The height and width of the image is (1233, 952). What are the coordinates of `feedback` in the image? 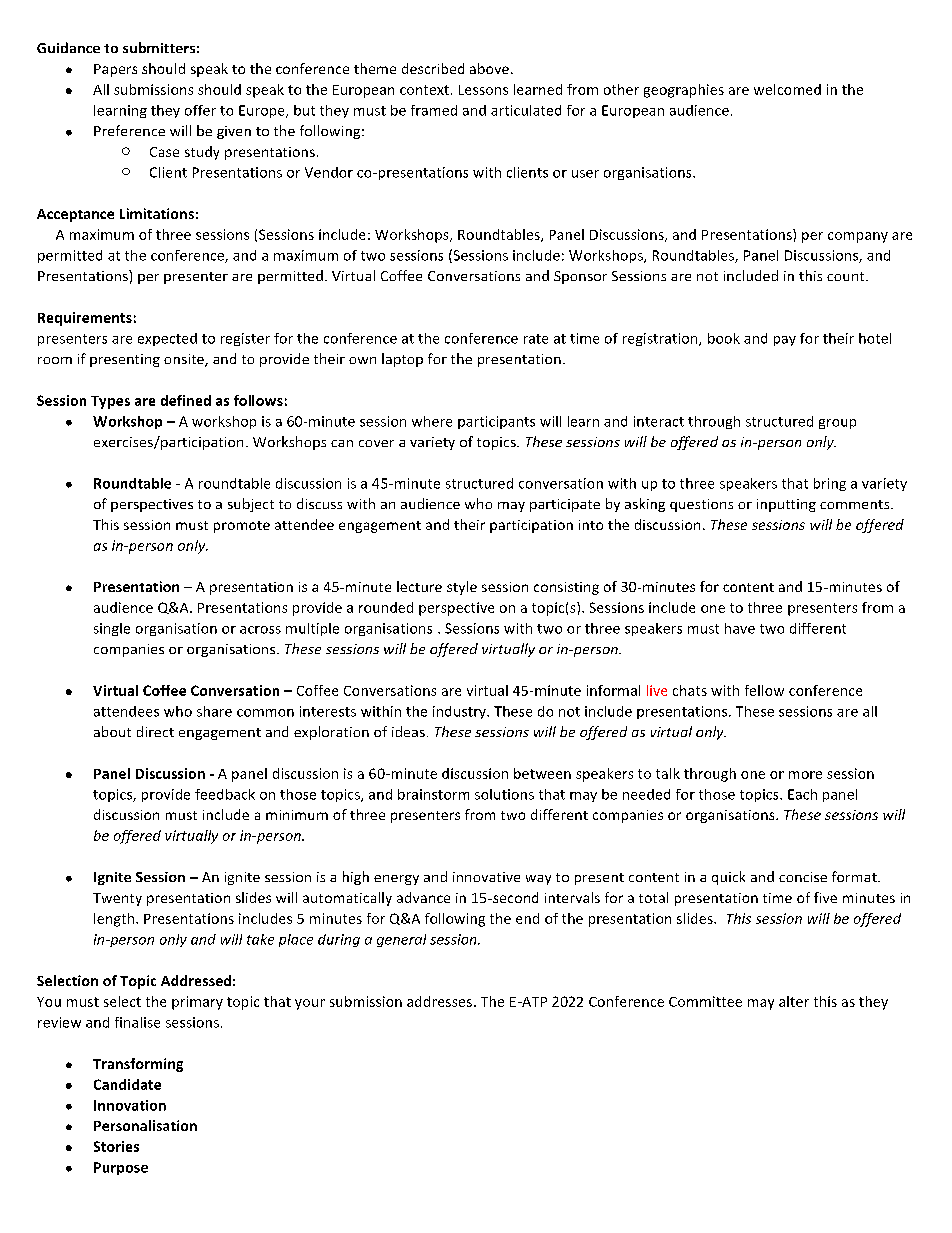 It's located at (225, 794).
